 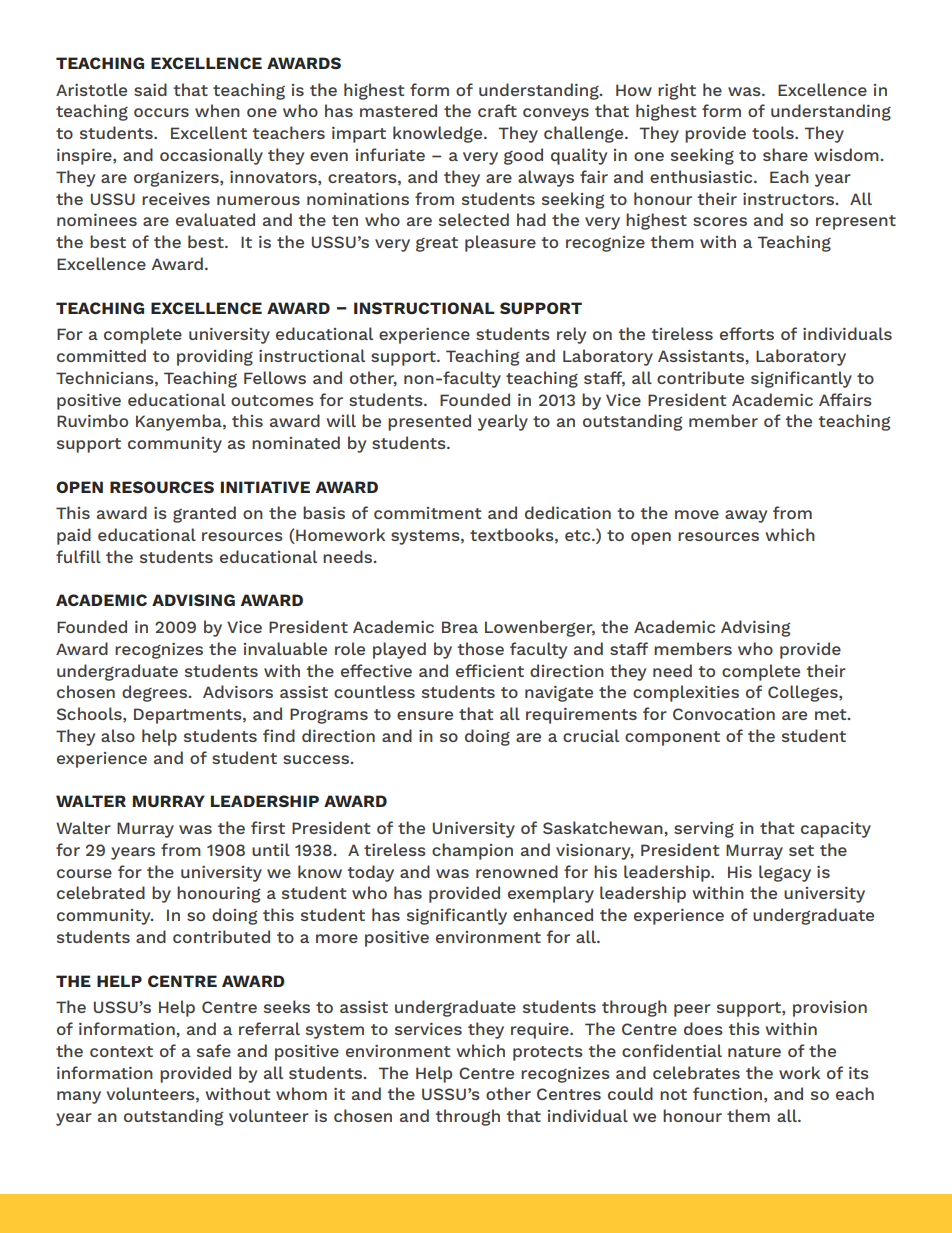 What do you see at coordinates (398, 110) in the screenshot?
I see `mastered` at bounding box center [398, 110].
